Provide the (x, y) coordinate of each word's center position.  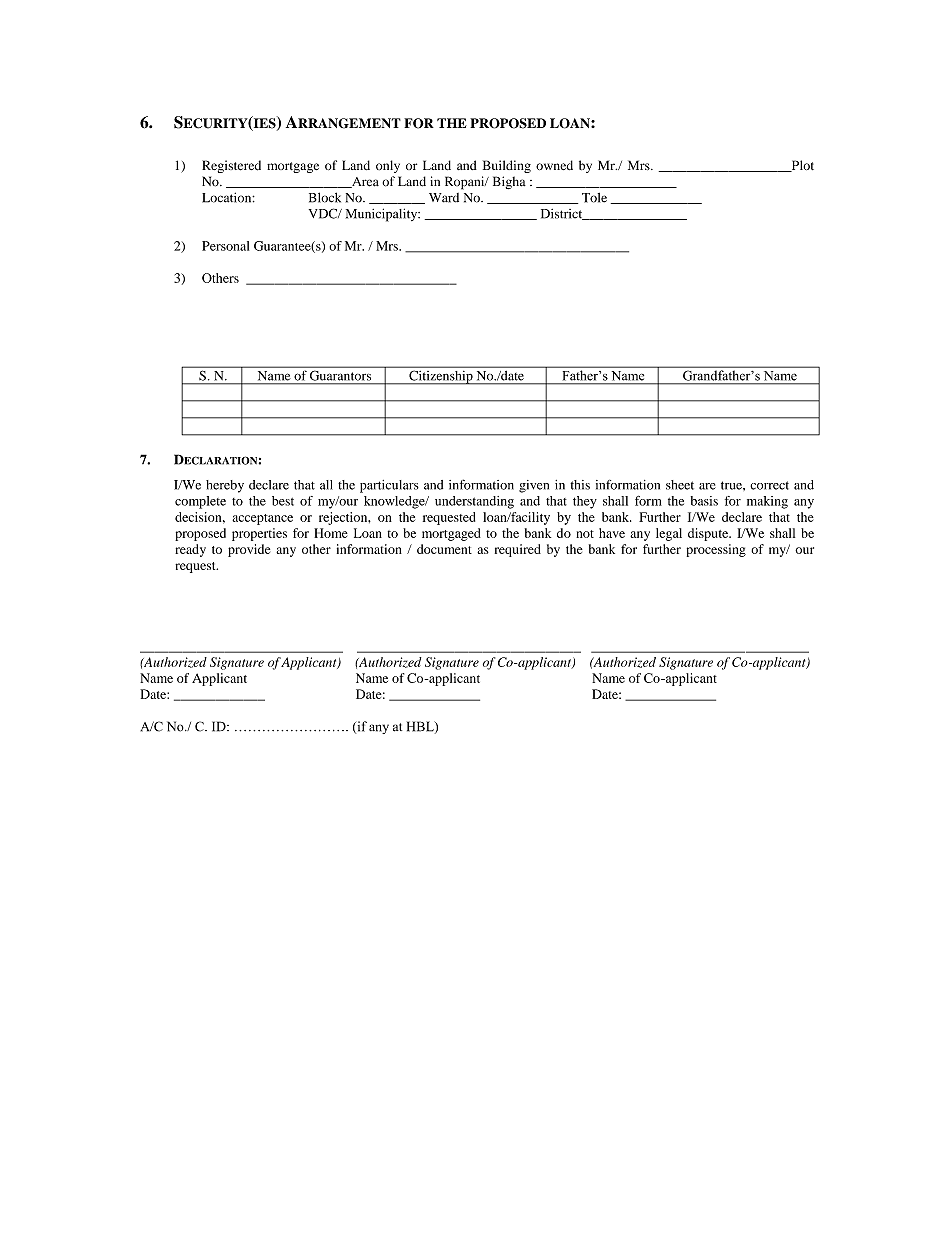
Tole (594, 198)
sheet (680, 485)
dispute (709, 534)
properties (259, 534)
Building (507, 166)
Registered (231, 166)
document (444, 549)
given (534, 486)
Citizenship (441, 377)
